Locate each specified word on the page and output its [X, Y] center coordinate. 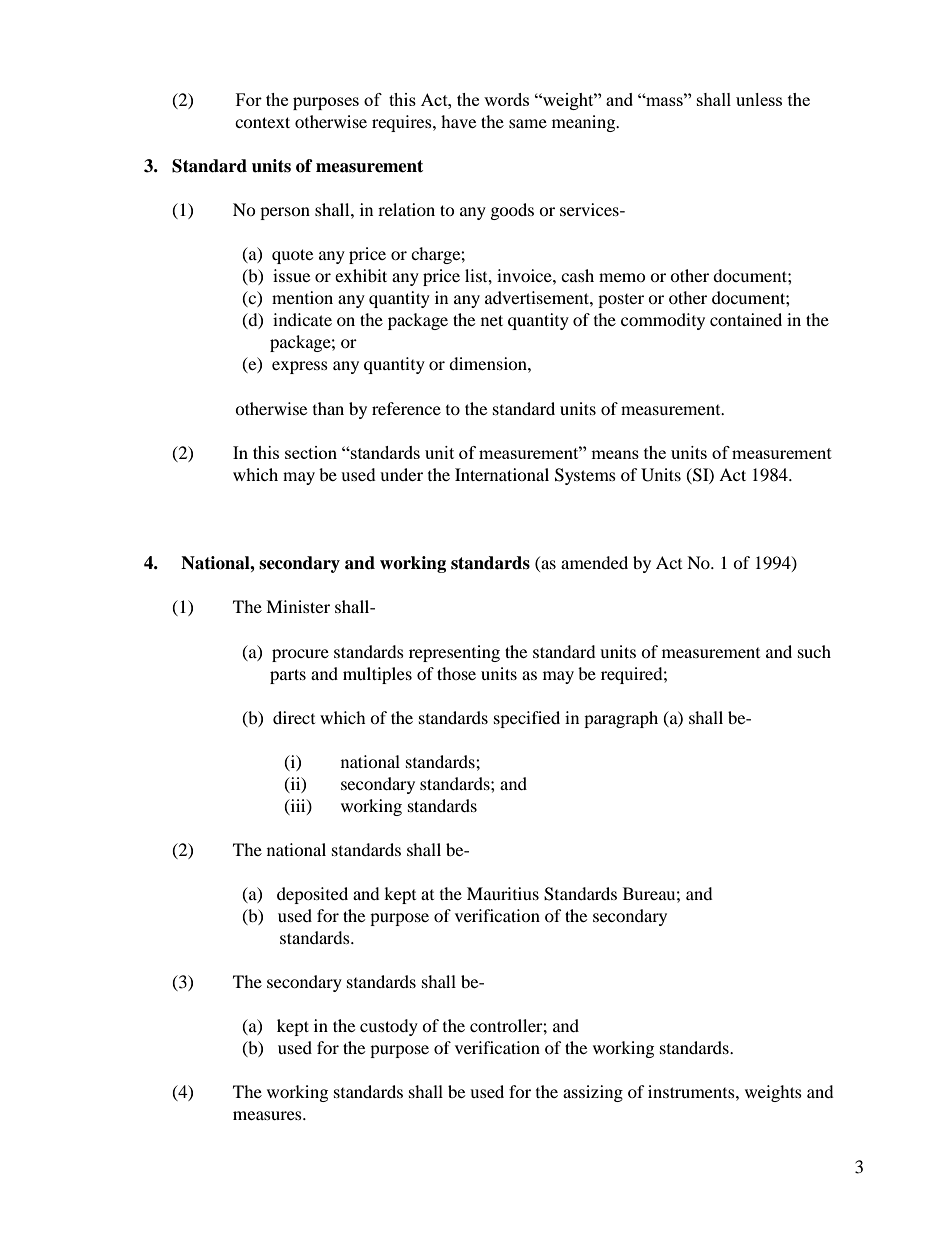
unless [759, 99]
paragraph [621, 719]
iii [298, 806]
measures [268, 1115]
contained [746, 319]
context [262, 122]
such [814, 651]
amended [594, 562]
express [300, 367]
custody [389, 1027]
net [492, 320]
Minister [298, 606]
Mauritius [503, 893]
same [528, 123]
